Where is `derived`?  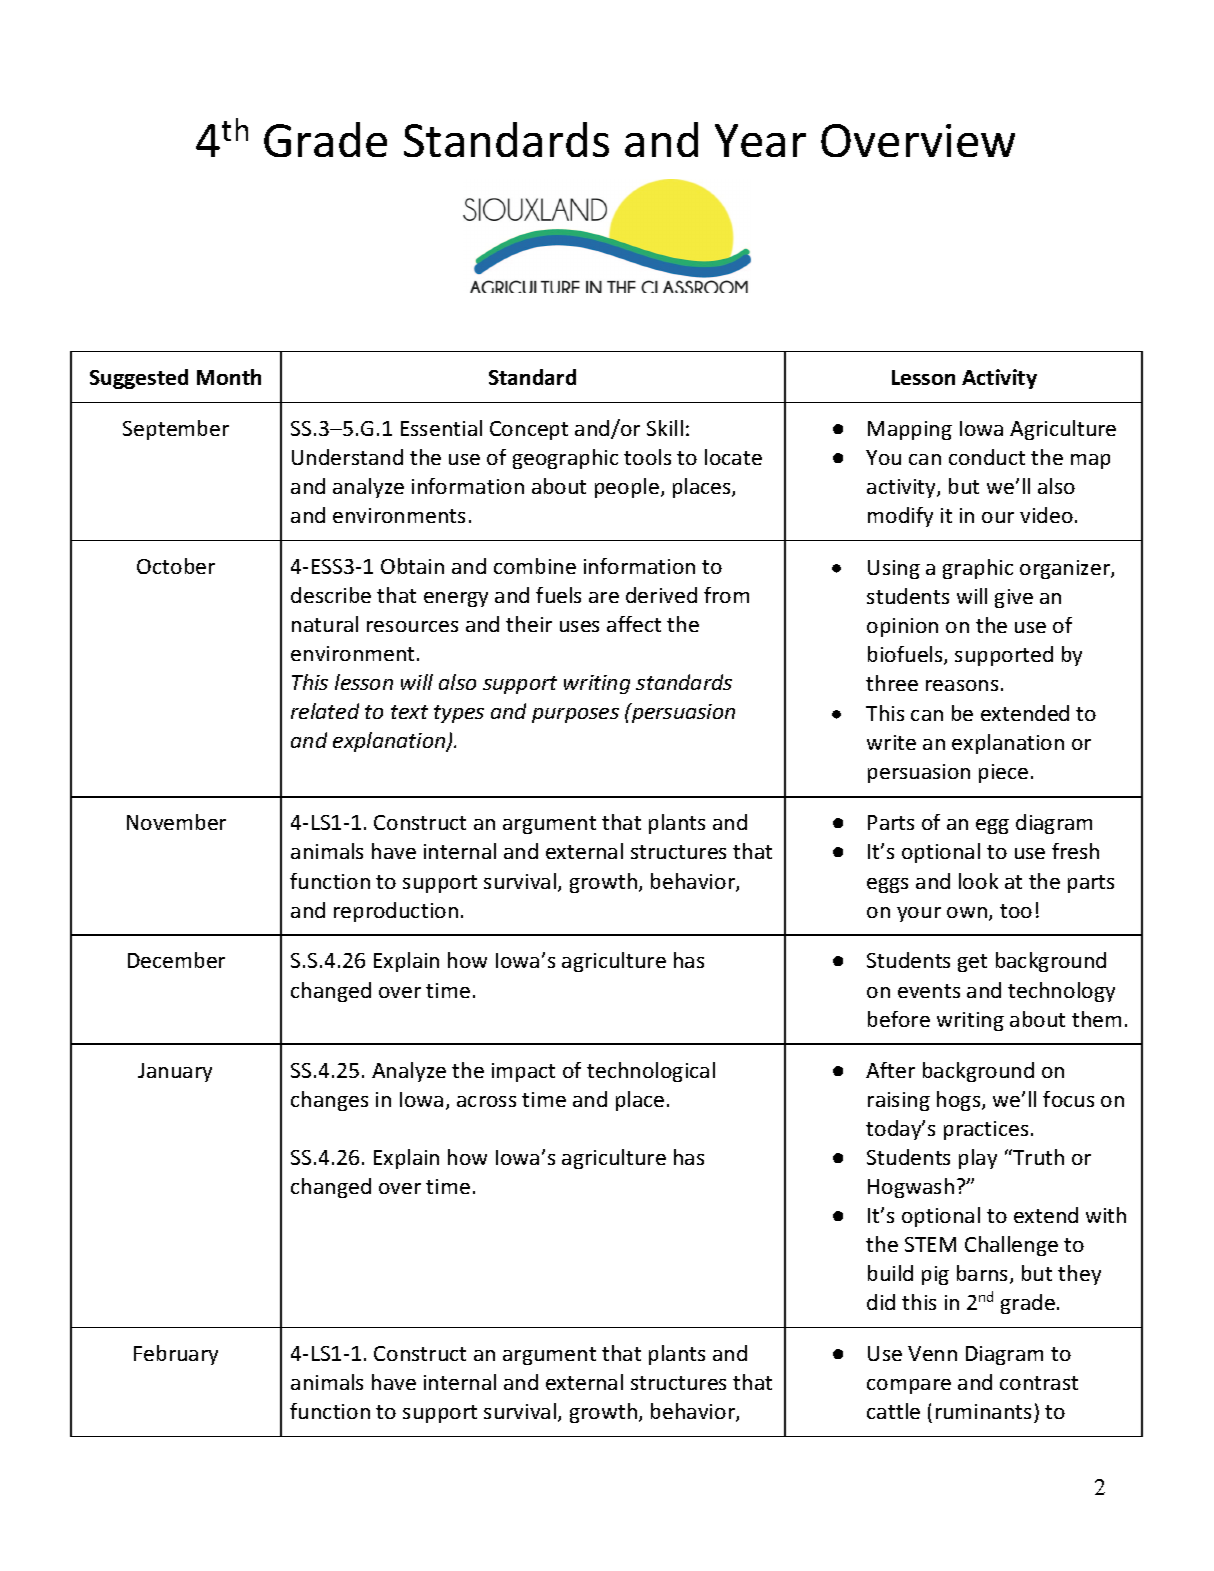 derived is located at coordinates (661, 595).
